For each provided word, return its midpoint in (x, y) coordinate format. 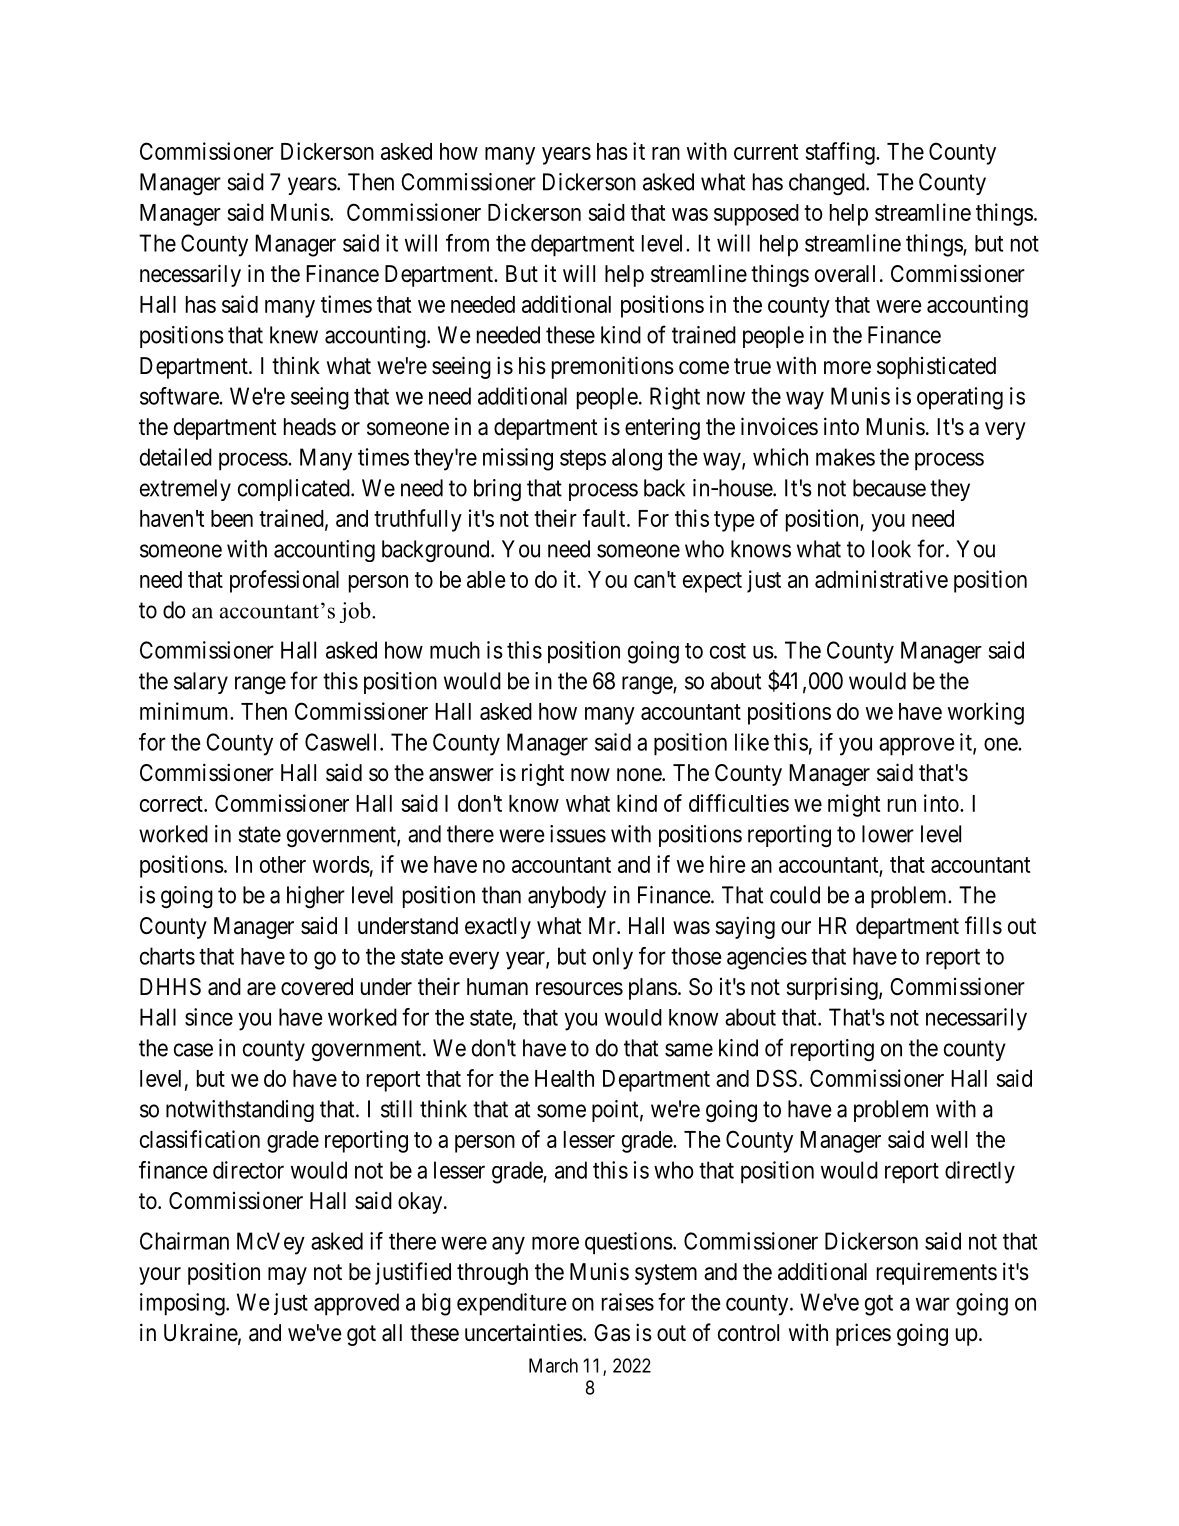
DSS (777, 1078)
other (283, 864)
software (180, 396)
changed (828, 184)
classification (200, 1139)
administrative (881, 579)
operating (960, 398)
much (455, 650)
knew (294, 335)
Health (564, 1078)
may (287, 1276)
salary (201, 683)
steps (583, 460)
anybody (567, 897)
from (467, 243)
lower (888, 834)
